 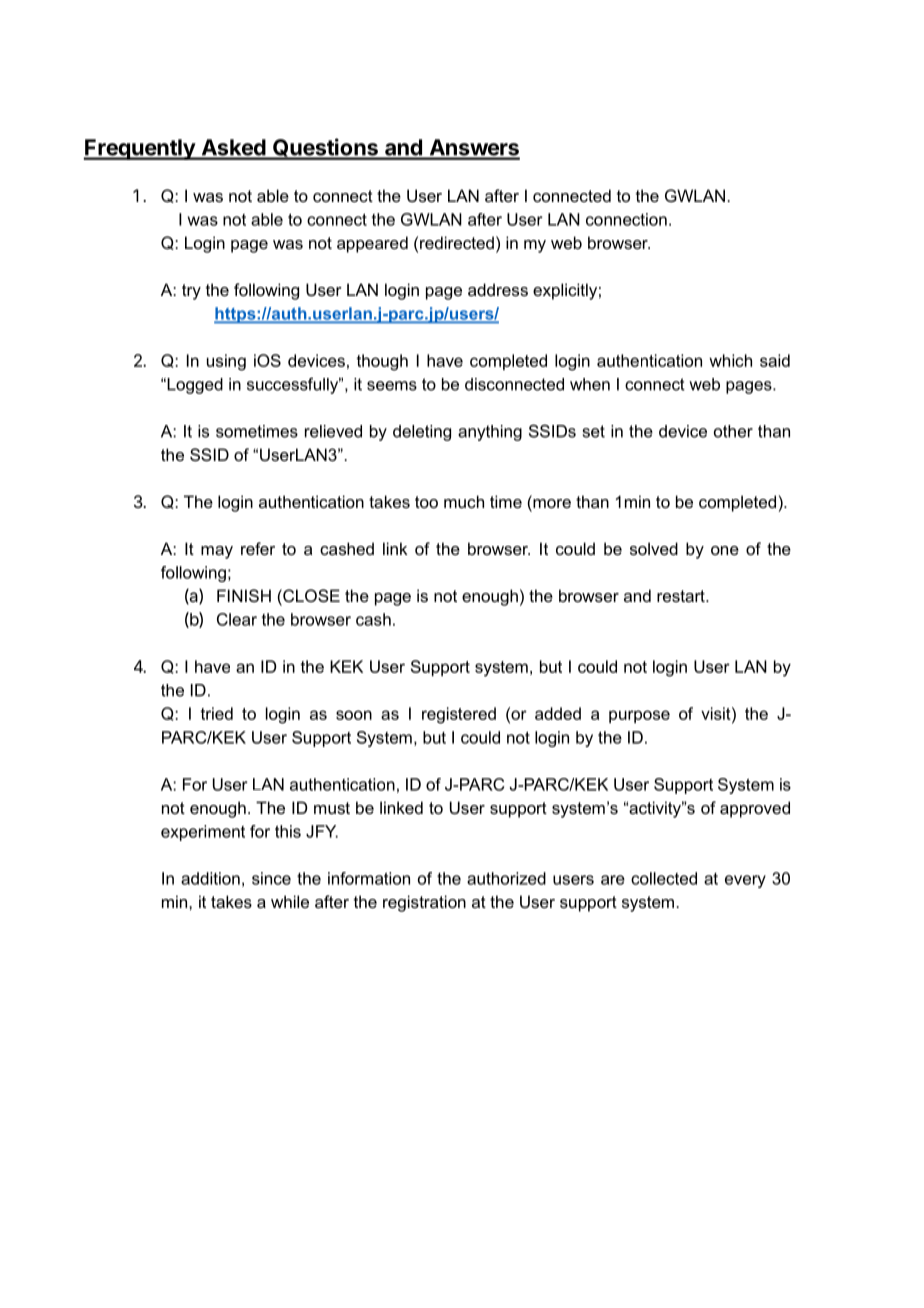 What do you see at coordinates (639, 716) in the screenshot?
I see `purpose` at bounding box center [639, 716].
